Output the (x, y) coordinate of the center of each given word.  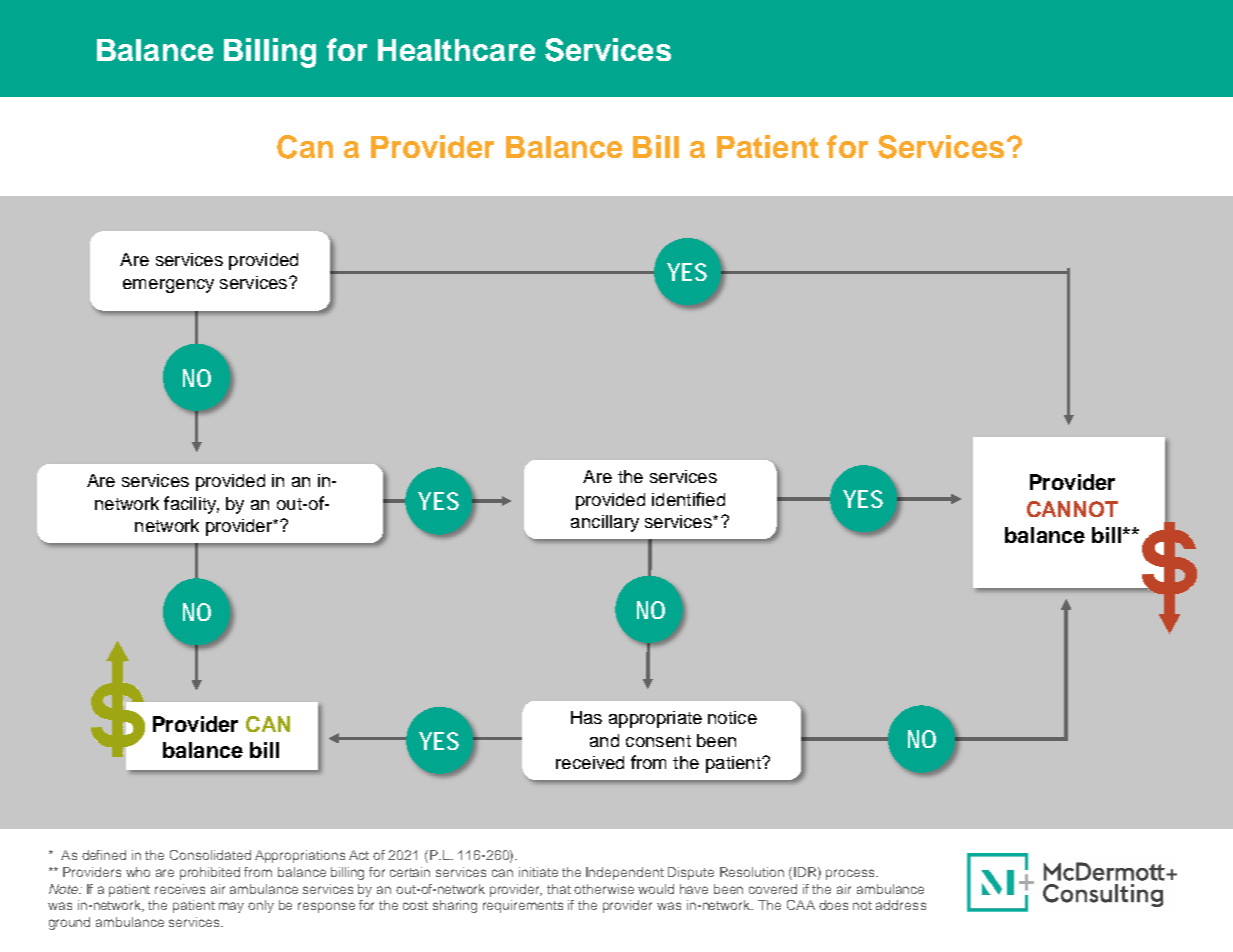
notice (732, 717)
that (559, 889)
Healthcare (456, 50)
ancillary (605, 523)
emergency (168, 286)
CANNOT (1072, 509)
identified (688, 499)
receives (180, 889)
